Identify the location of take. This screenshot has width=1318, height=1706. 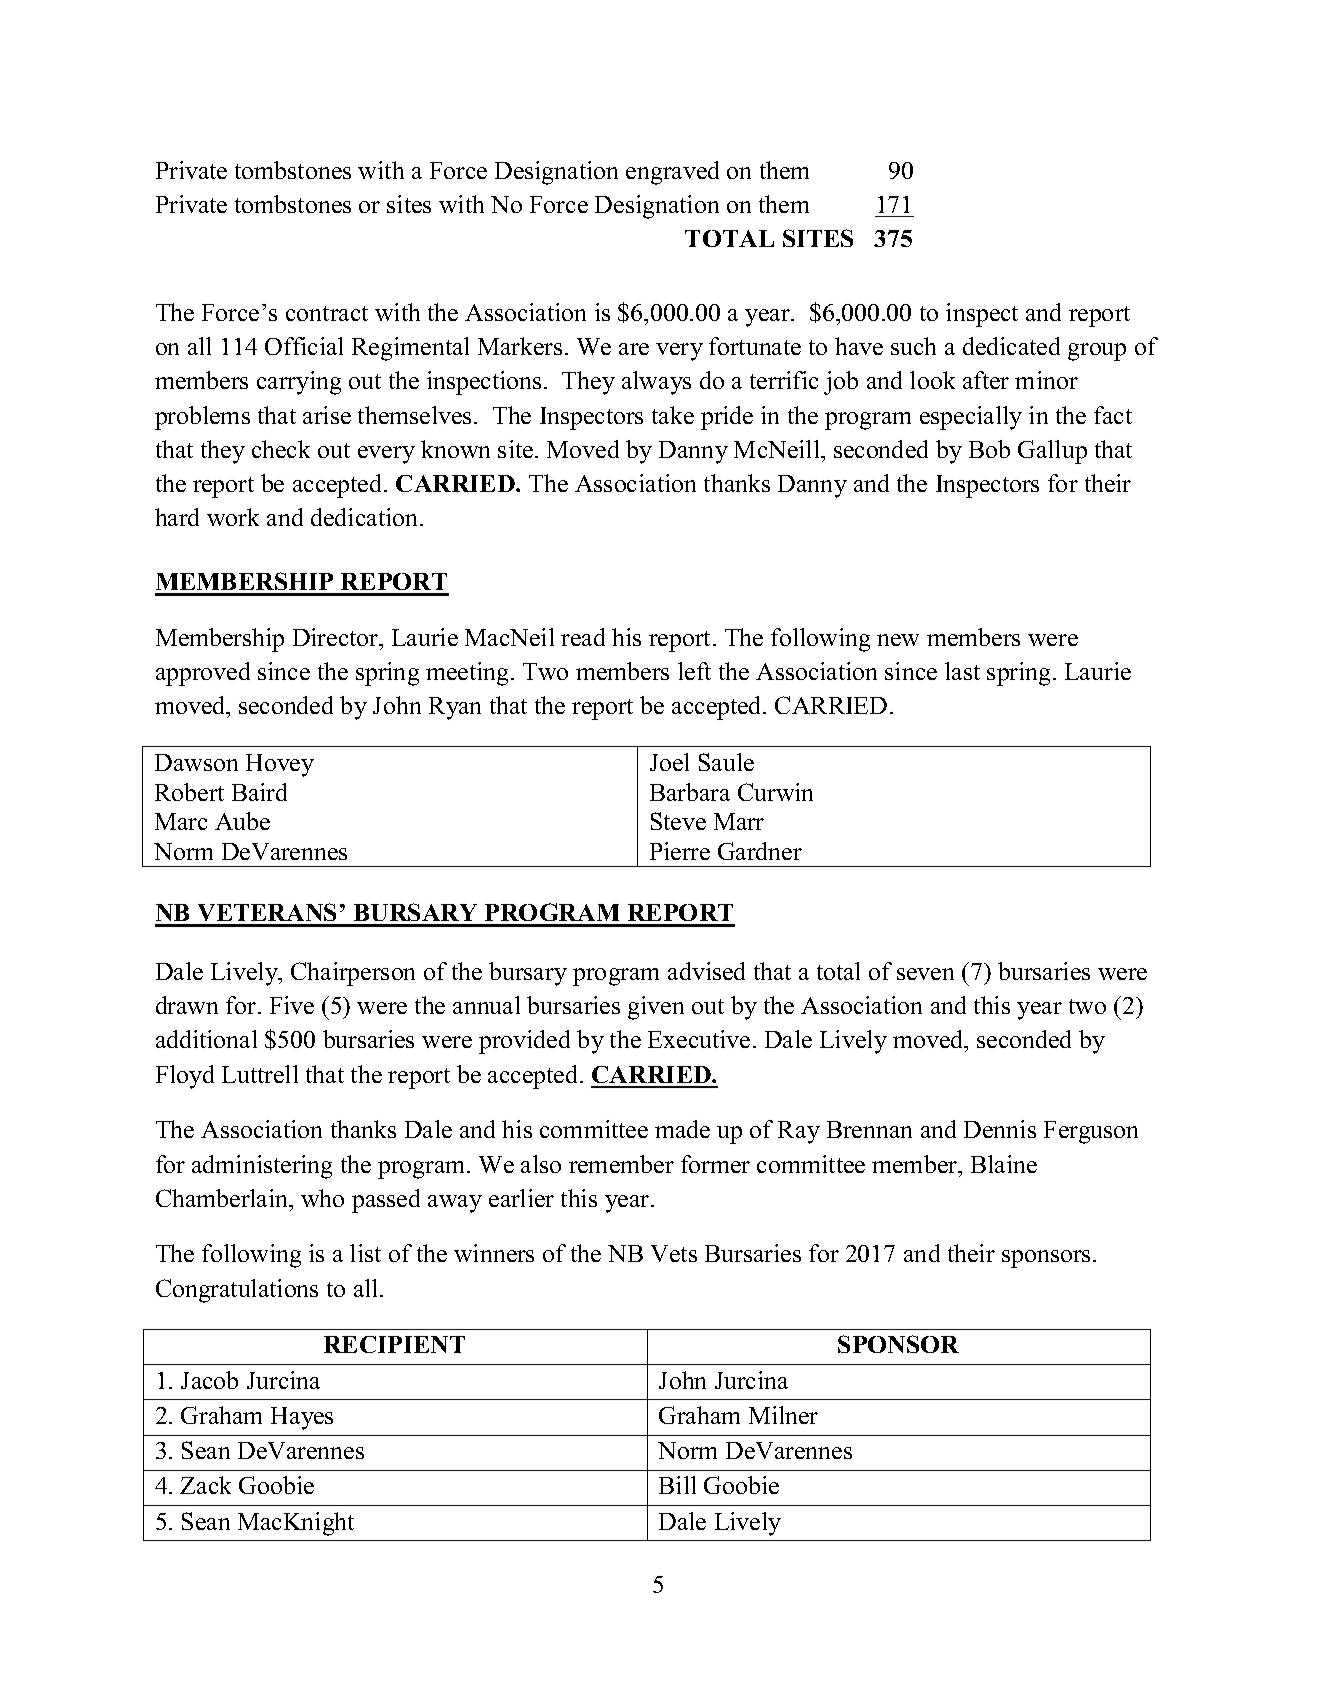
(673, 415).
